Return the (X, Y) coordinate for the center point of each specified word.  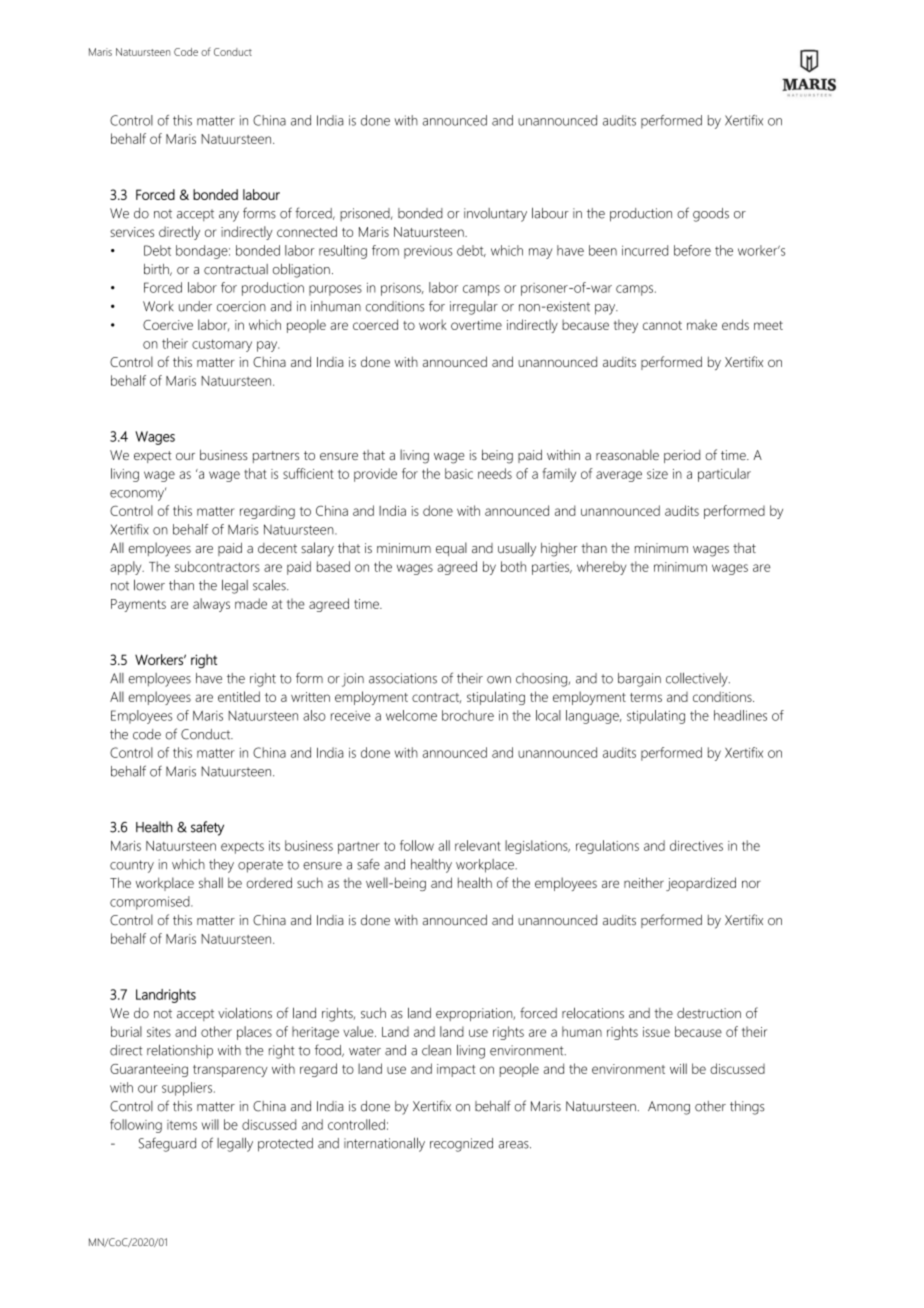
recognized (461, 1145)
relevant (478, 845)
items (182, 1125)
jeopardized (701, 884)
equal (451, 549)
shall (211, 882)
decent (277, 548)
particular (724, 475)
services (132, 232)
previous (428, 252)
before (692, 250)
